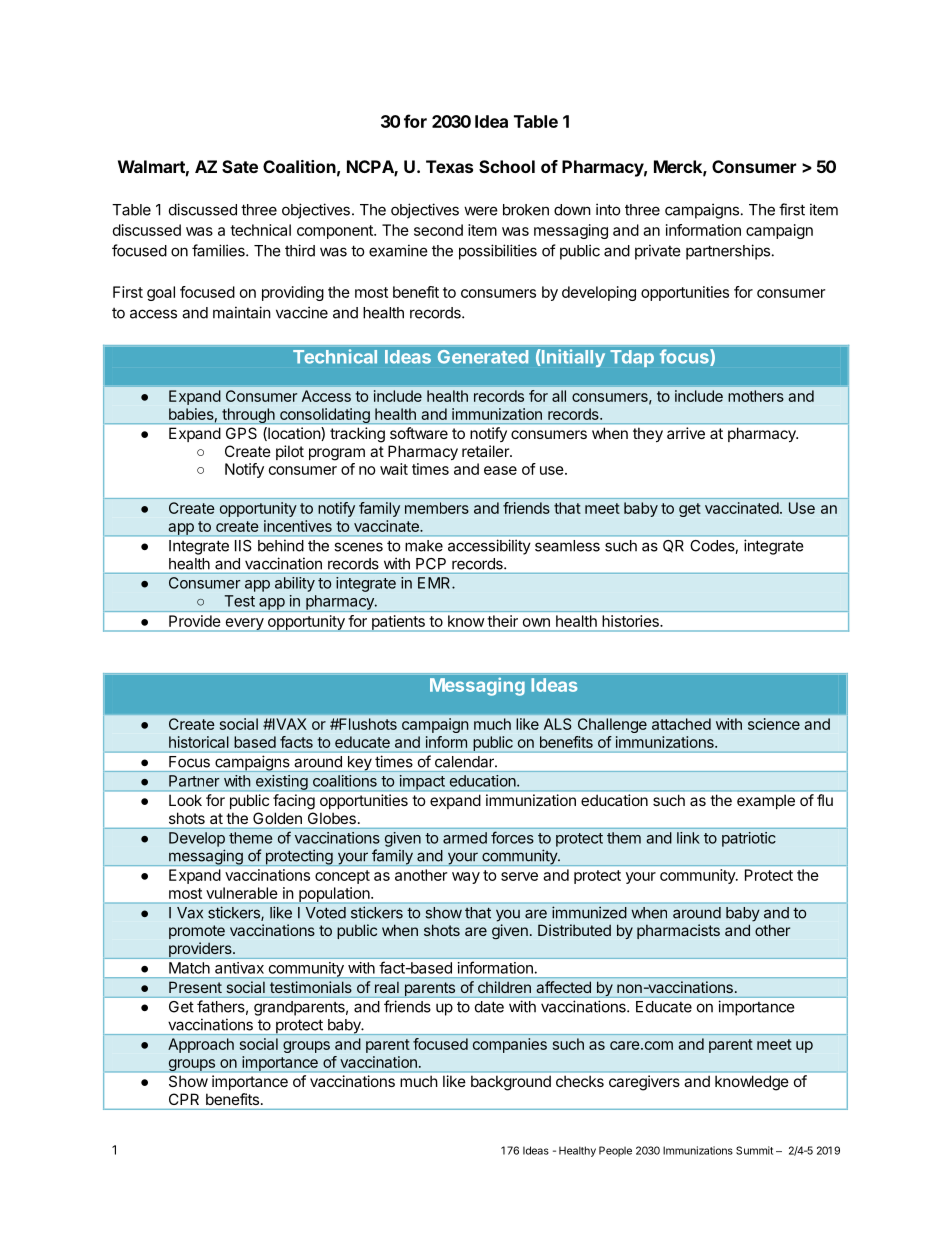 This page has height=1233, width=952. Describe the element at coordinates (658, 252) in the page. I see `private` at that location.
